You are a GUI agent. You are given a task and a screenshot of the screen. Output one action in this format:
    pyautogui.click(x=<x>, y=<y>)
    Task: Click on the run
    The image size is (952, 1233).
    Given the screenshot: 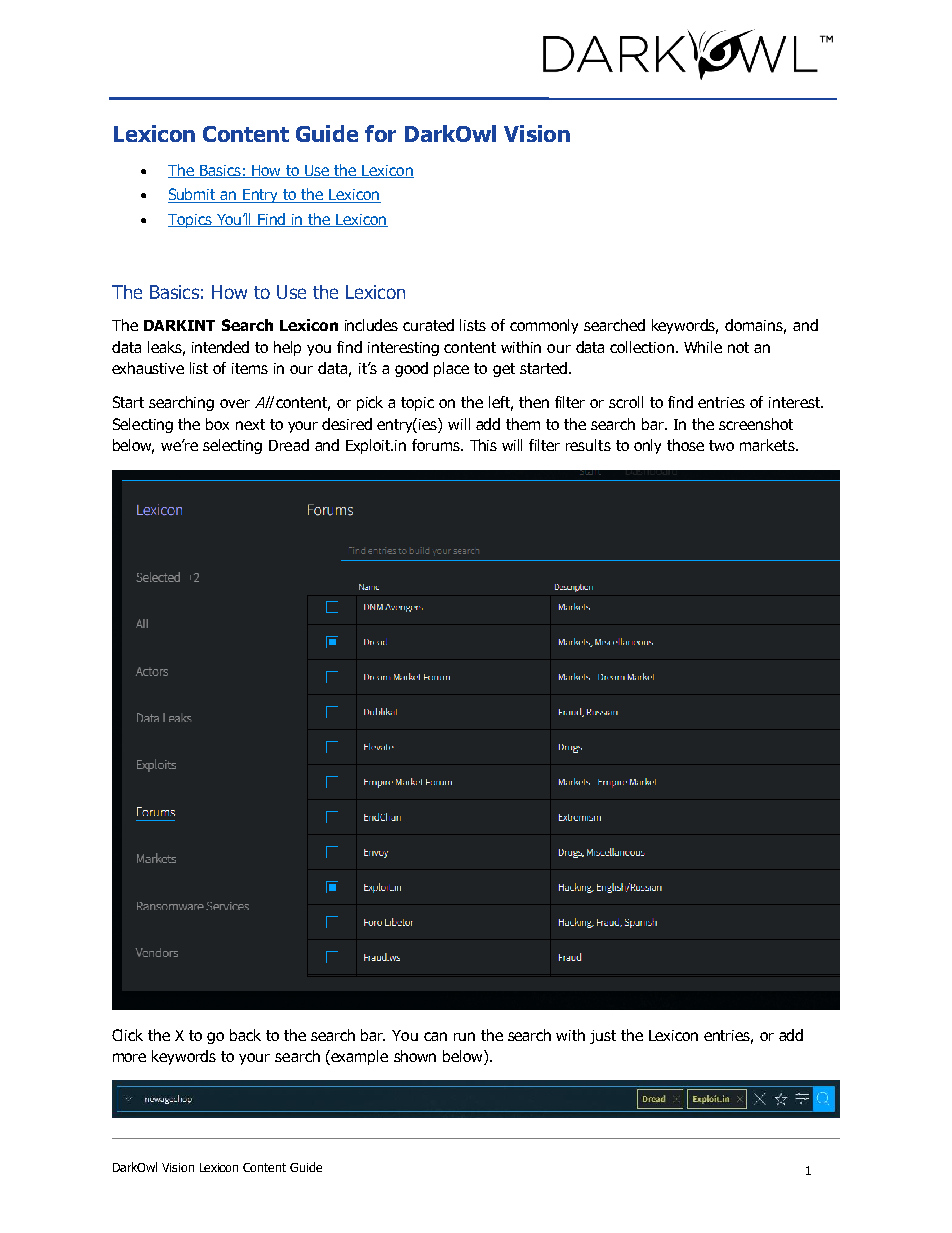 What is the action you would take?
    pyautogui.click(x=464, y=1036)
